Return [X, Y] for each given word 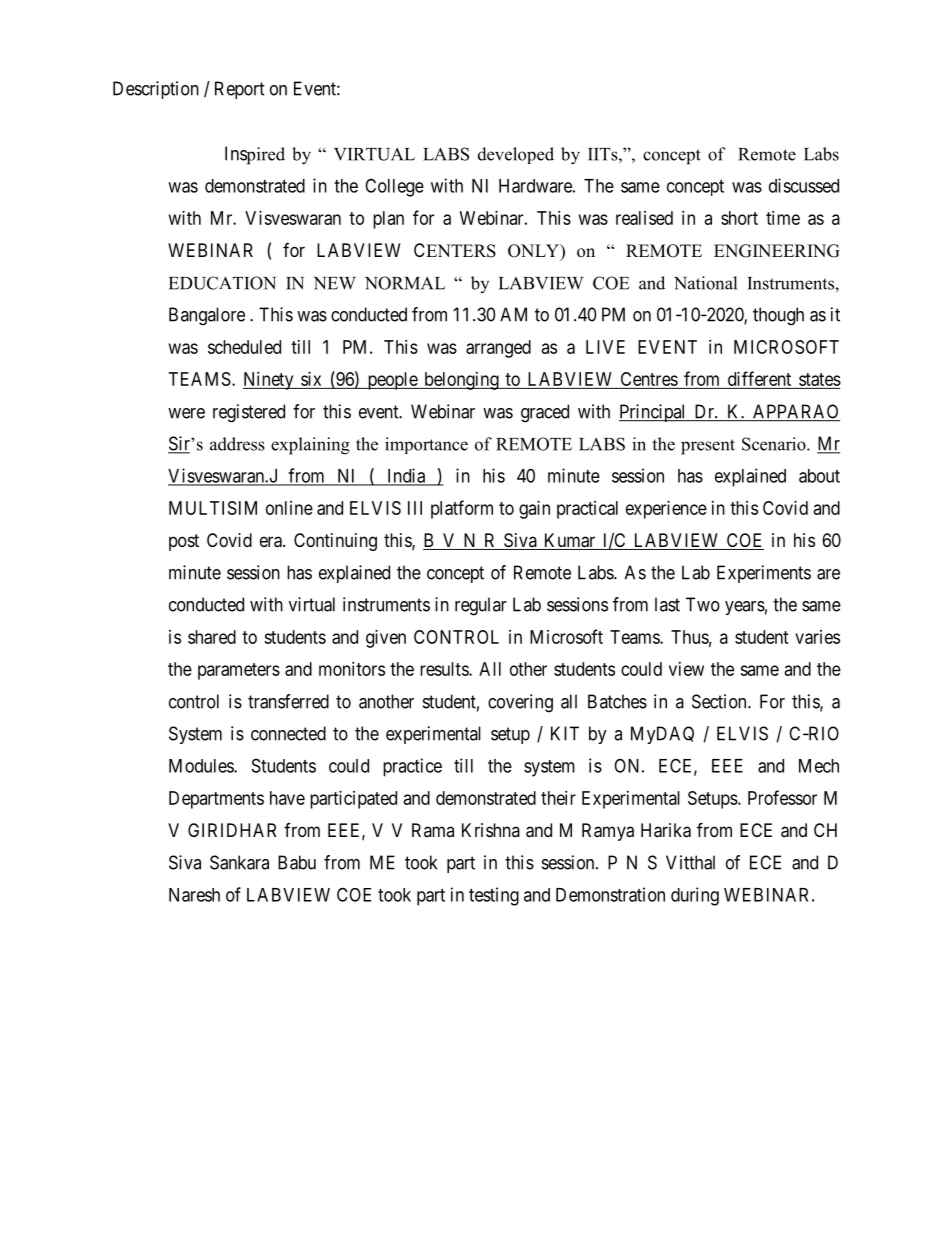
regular [481, 606]
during [695, 896]
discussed [804, 185]
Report [240, 90]
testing [494, 896]
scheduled [244, 347]
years [745, 608]
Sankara [239, 862]
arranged [498, 349]
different [759, 378]
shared [212, 637]
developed [516, 155]
